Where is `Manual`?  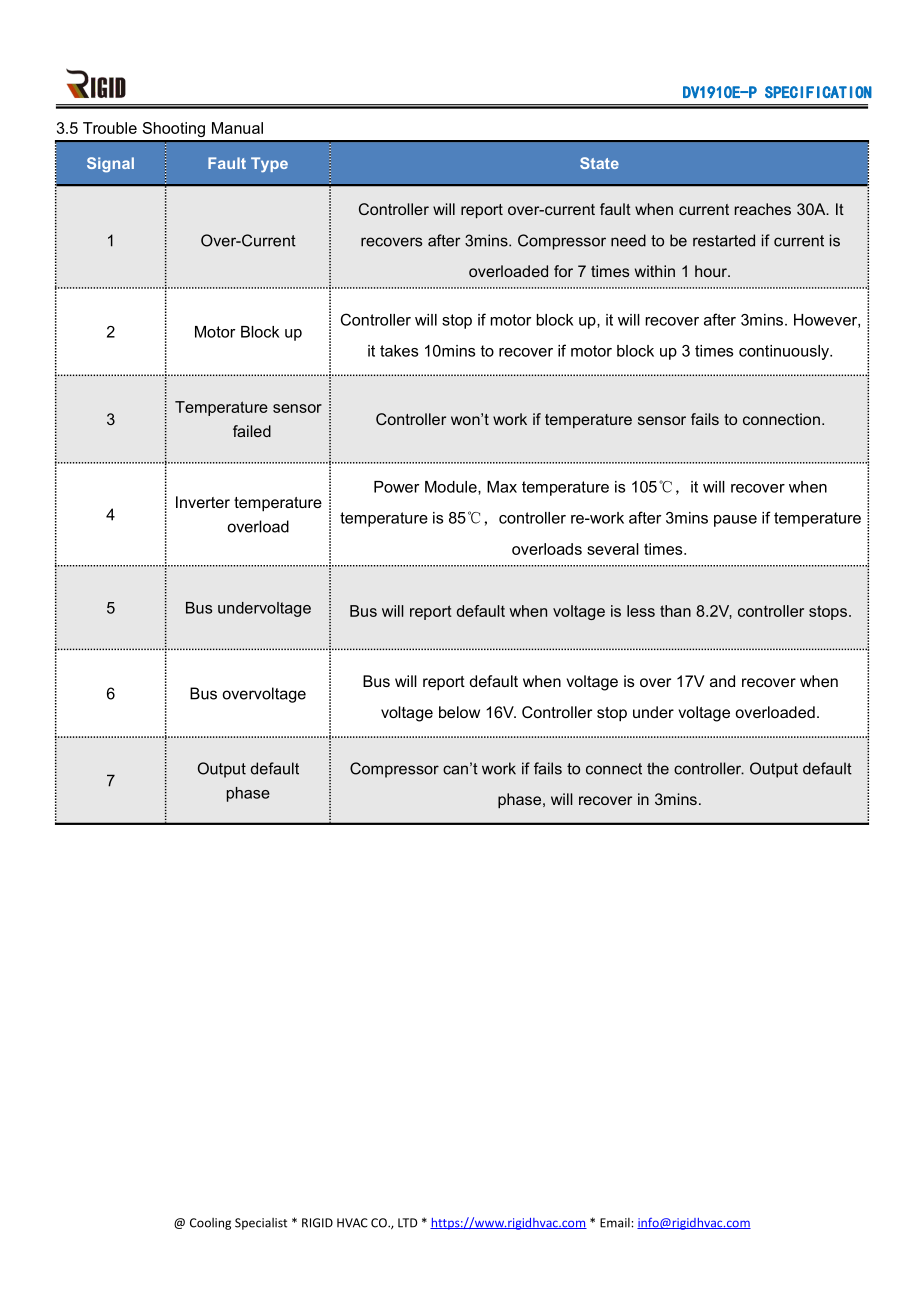 Manual is located at coordinates (237, 128).
